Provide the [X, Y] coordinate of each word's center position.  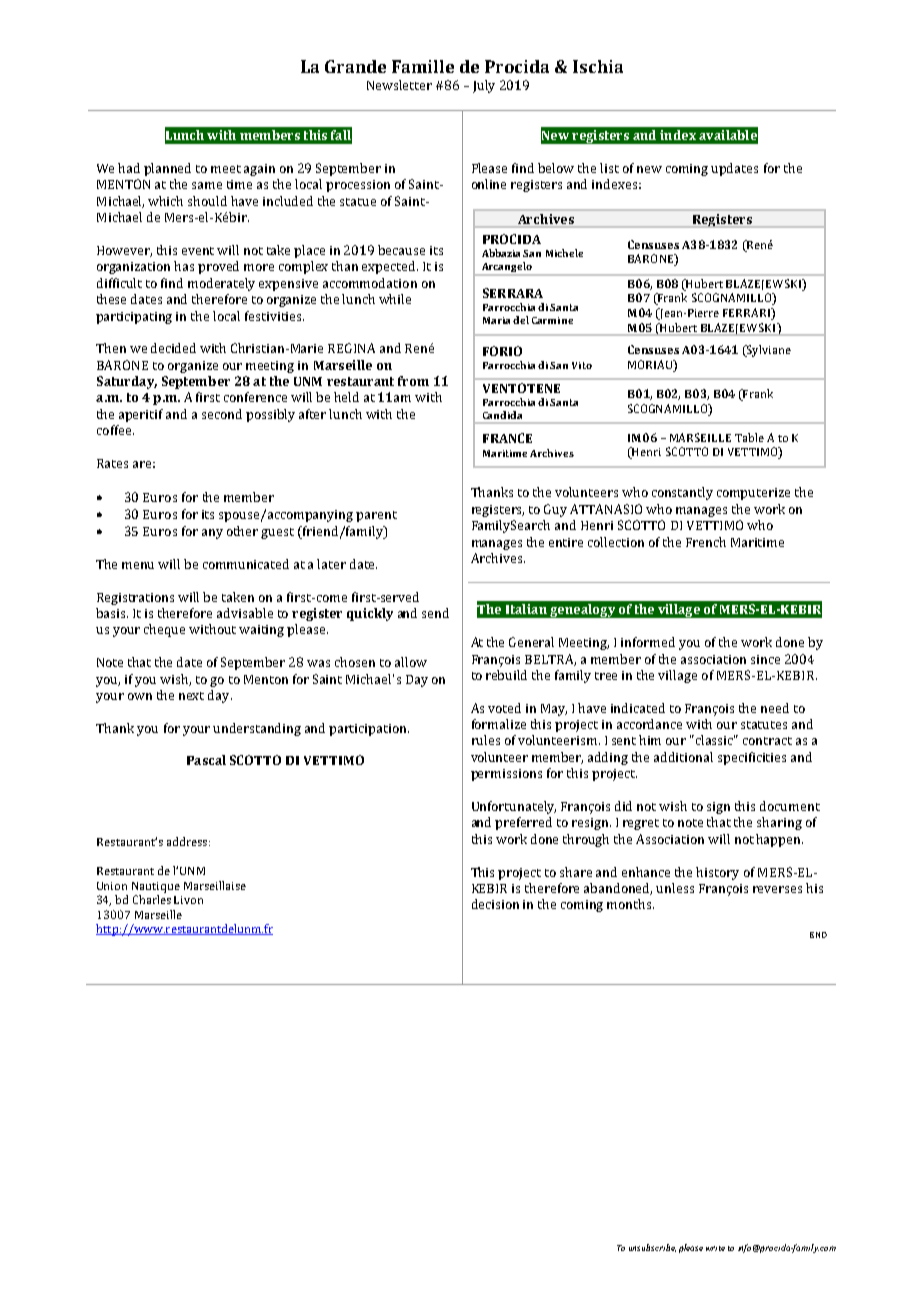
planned [167, 169]
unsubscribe [652, 1248]
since [765, 659]
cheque [164, 630]
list [609, 168]
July [484, 86]
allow [411, 662]
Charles [152, 899]
